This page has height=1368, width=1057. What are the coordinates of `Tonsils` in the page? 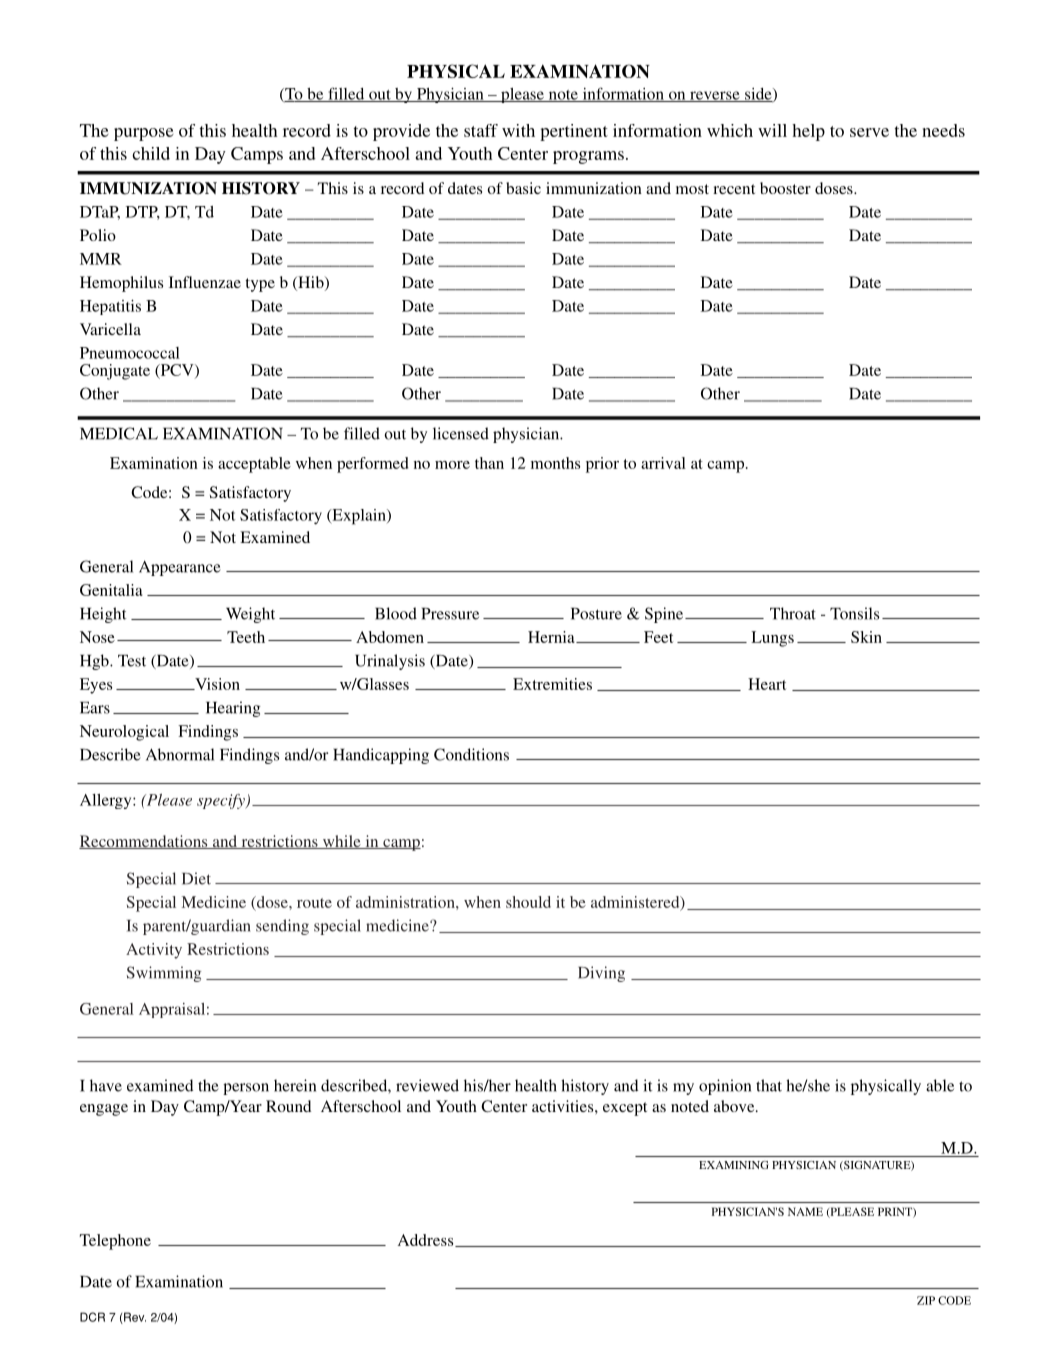 It's located at (854, 613).
